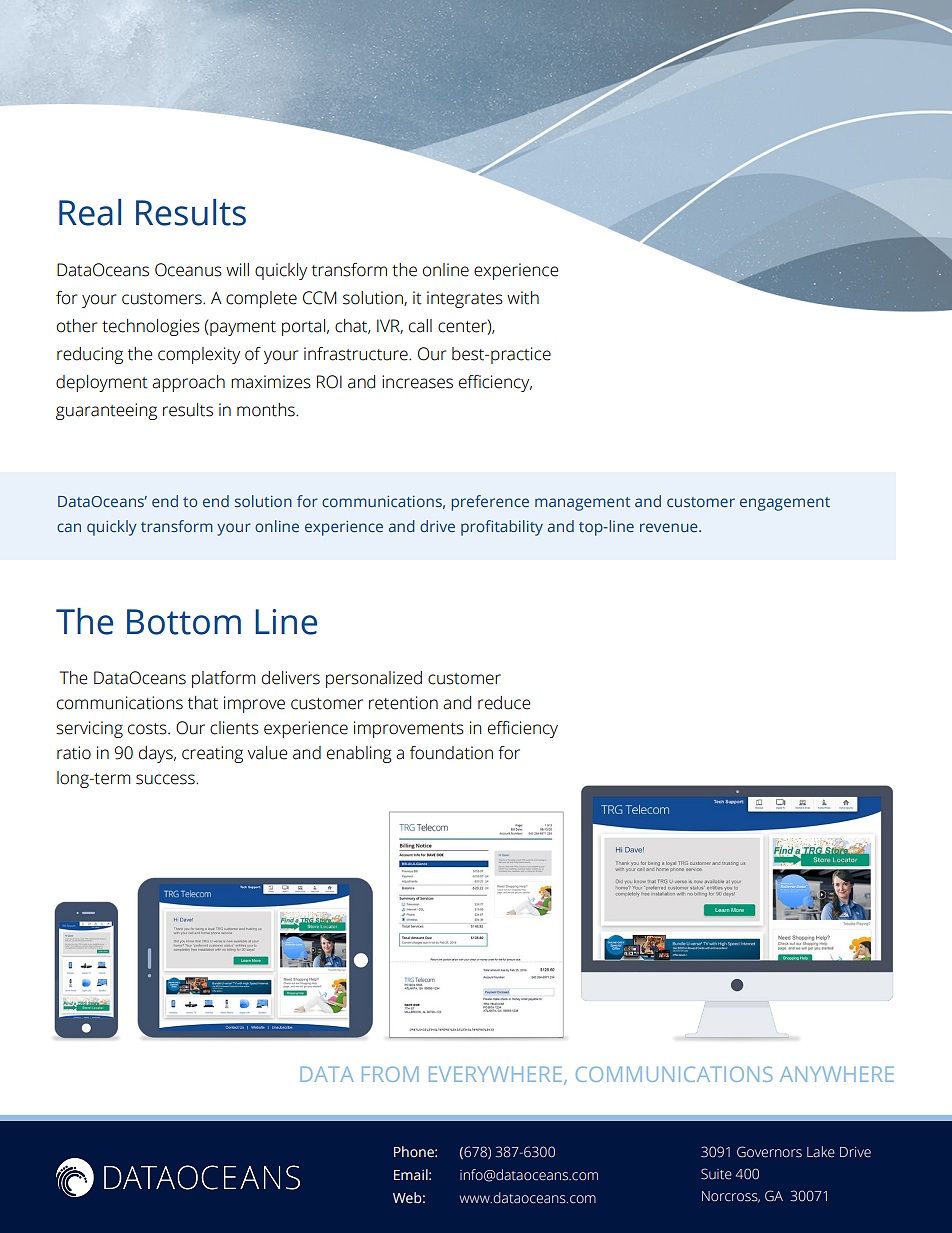 The height and width of the screenshot is (1233, 952). I want to click on that, so click(203, 703).
